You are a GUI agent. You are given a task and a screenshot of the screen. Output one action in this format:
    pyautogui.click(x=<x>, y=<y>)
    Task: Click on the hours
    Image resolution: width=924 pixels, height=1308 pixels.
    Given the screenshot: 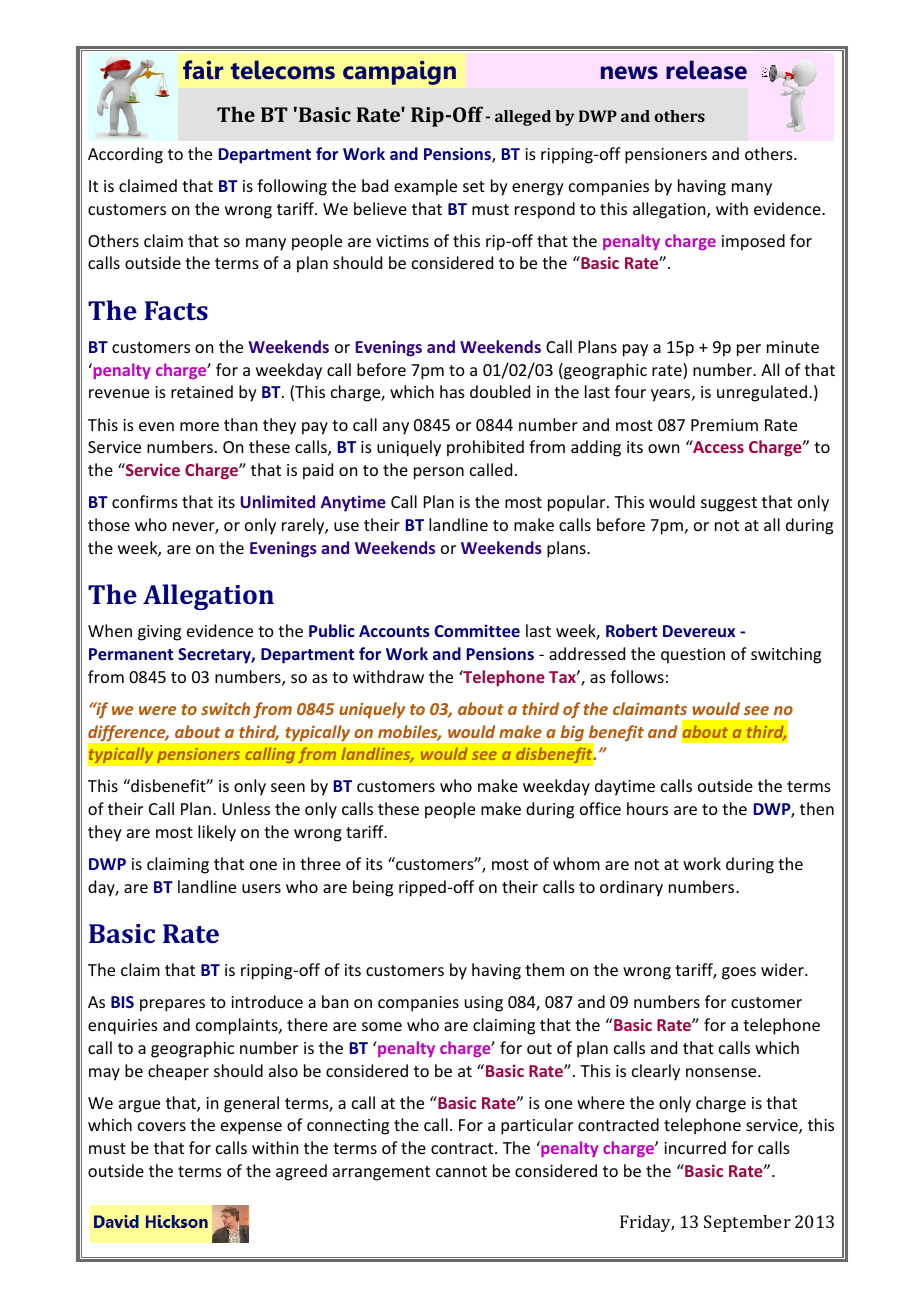 What is the action you would take?
    pyautogui.click(x=647, y=808)
